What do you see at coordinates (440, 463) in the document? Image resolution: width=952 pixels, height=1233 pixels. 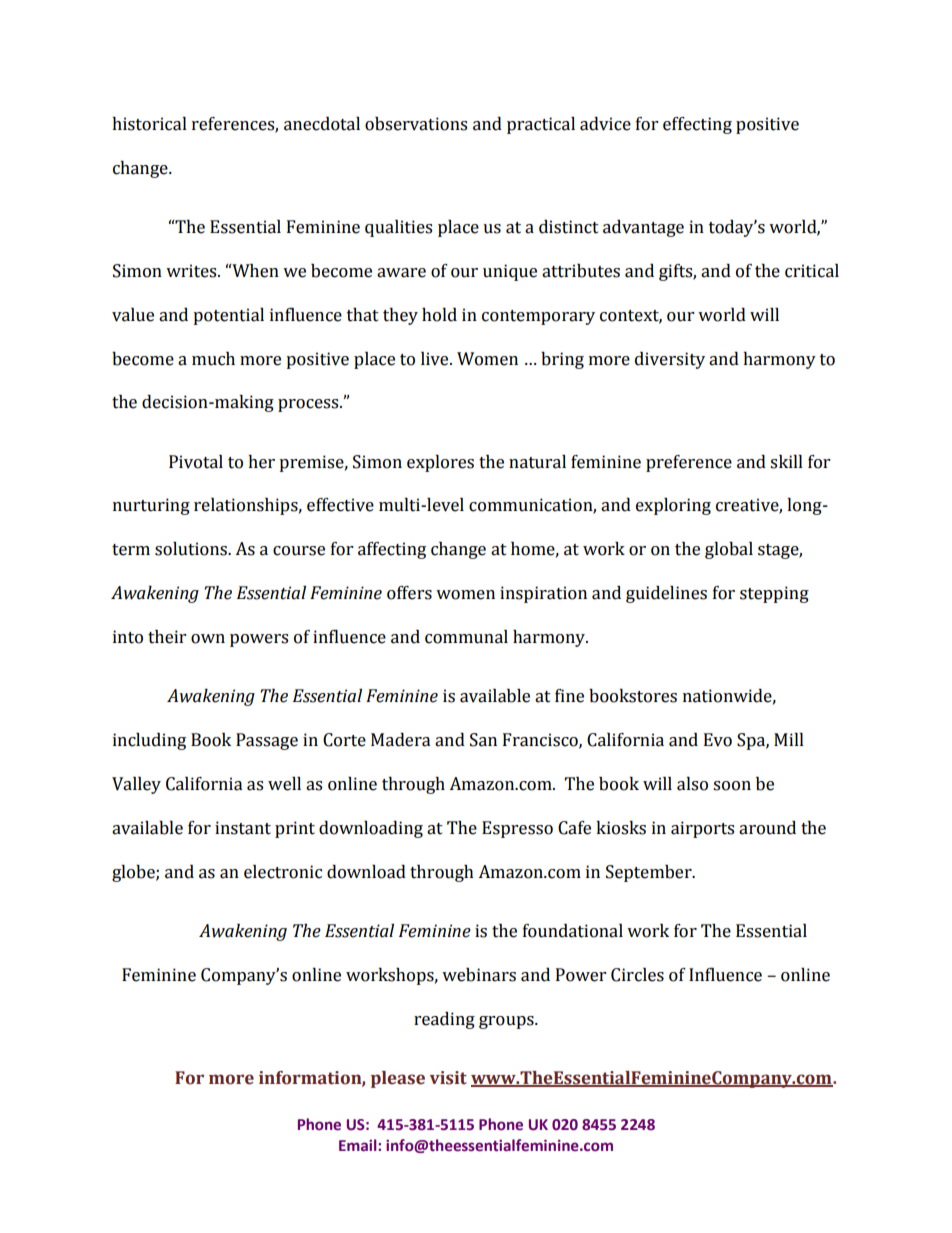 I see `explores` at bounding box center [440, 463].
